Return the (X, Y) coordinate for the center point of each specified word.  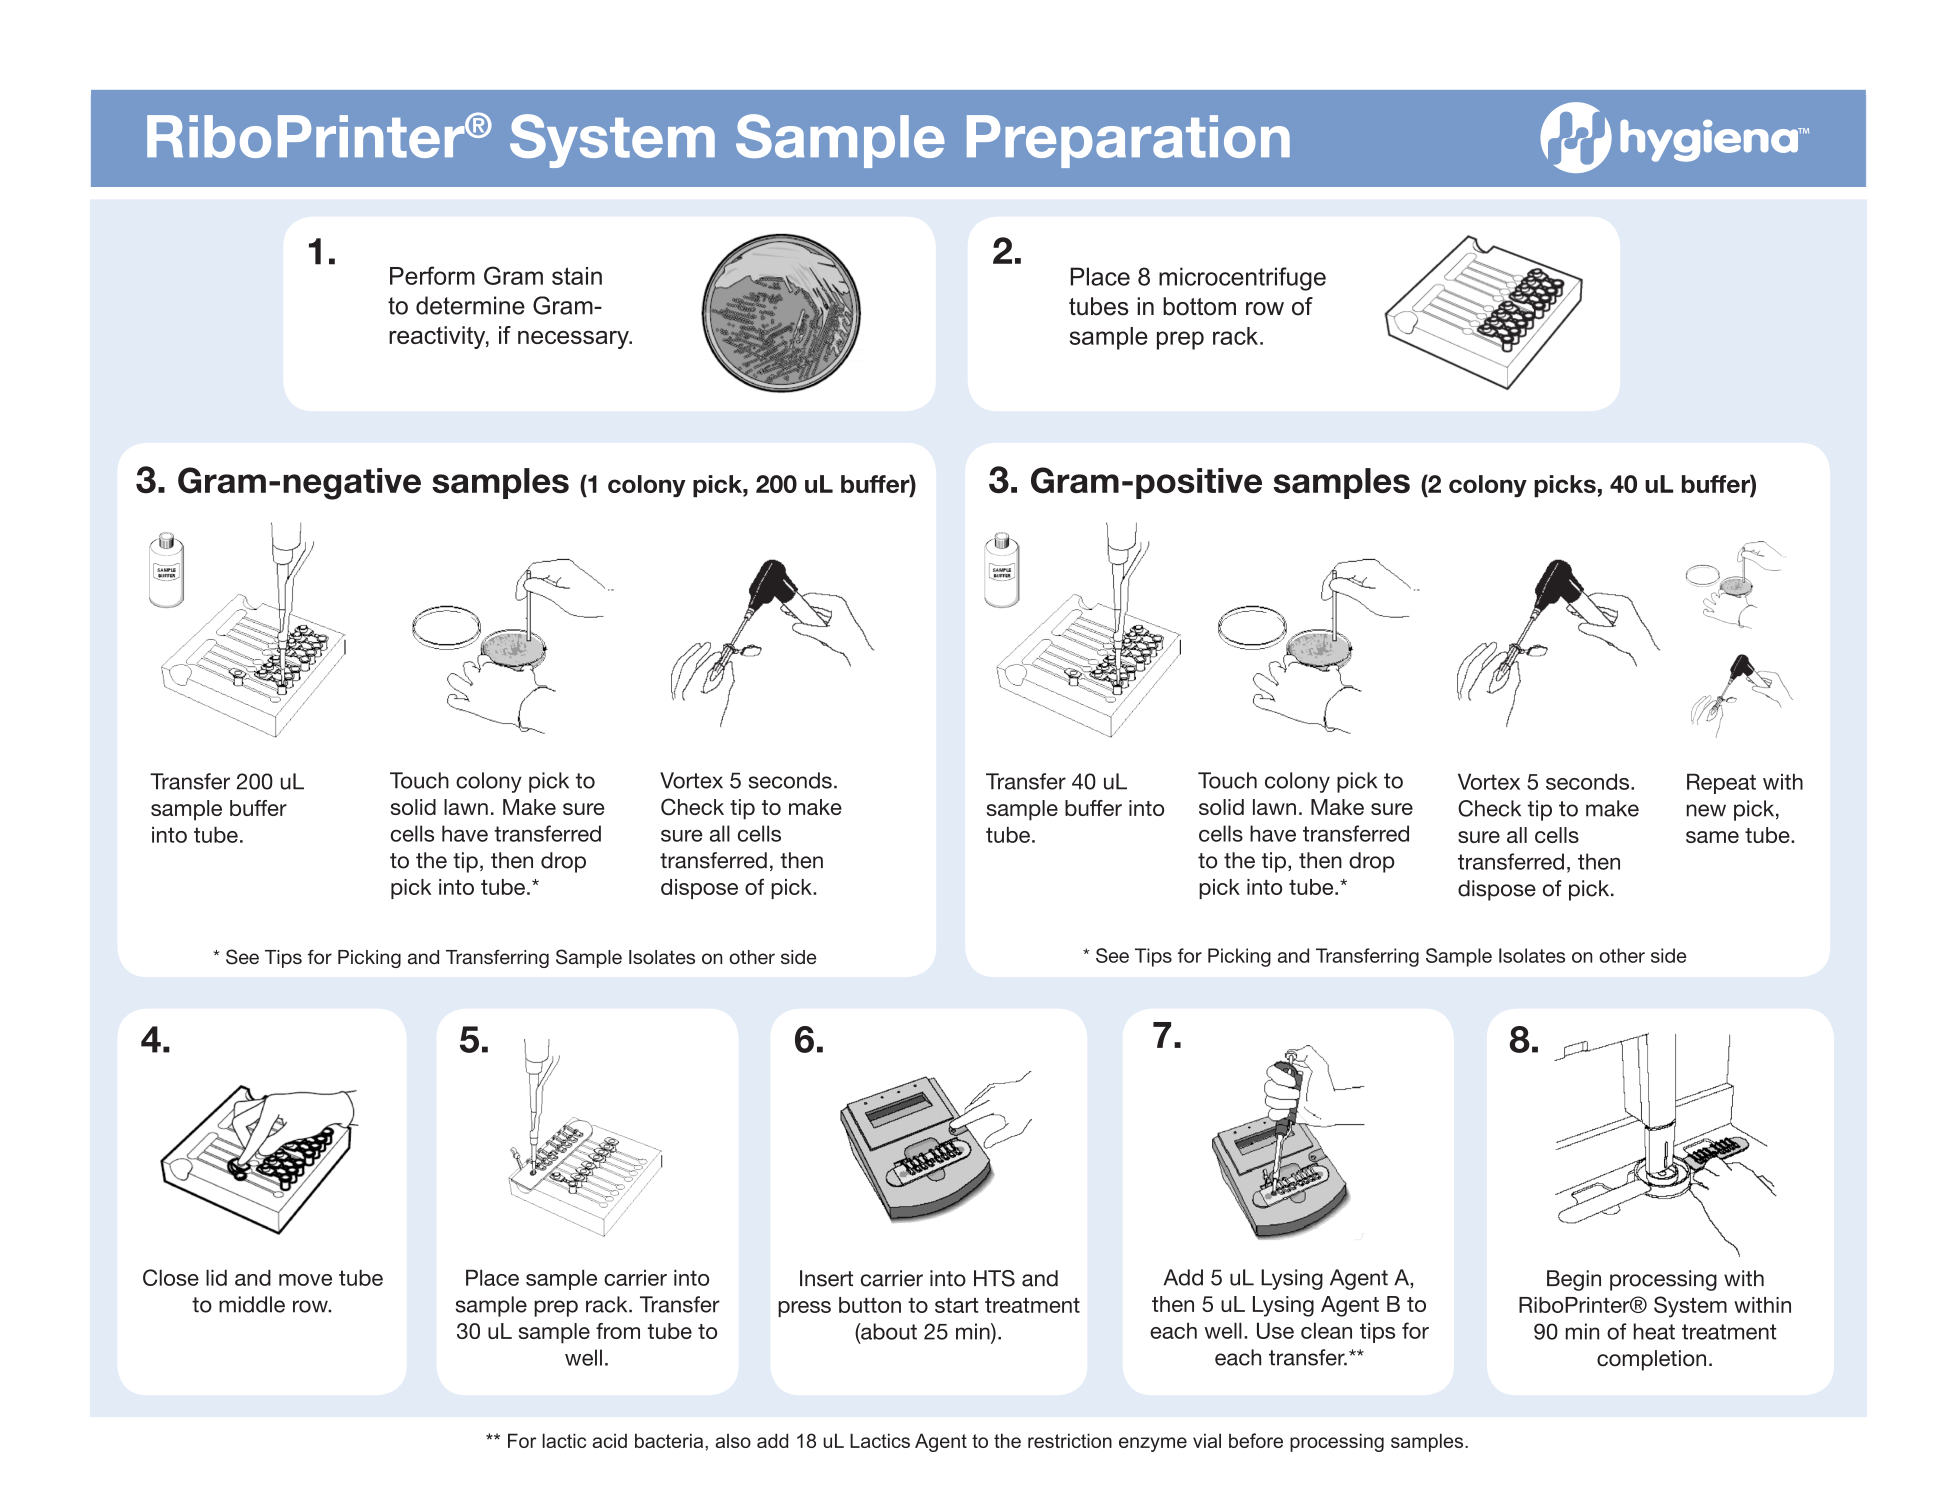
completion (1651, 1360)
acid (609, 1440)
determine (470, 305)
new (1706, 810)
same (1712, 837)
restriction (1070, 1440)
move (305, 1280)
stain (577, 276)
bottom (1199, 306)
